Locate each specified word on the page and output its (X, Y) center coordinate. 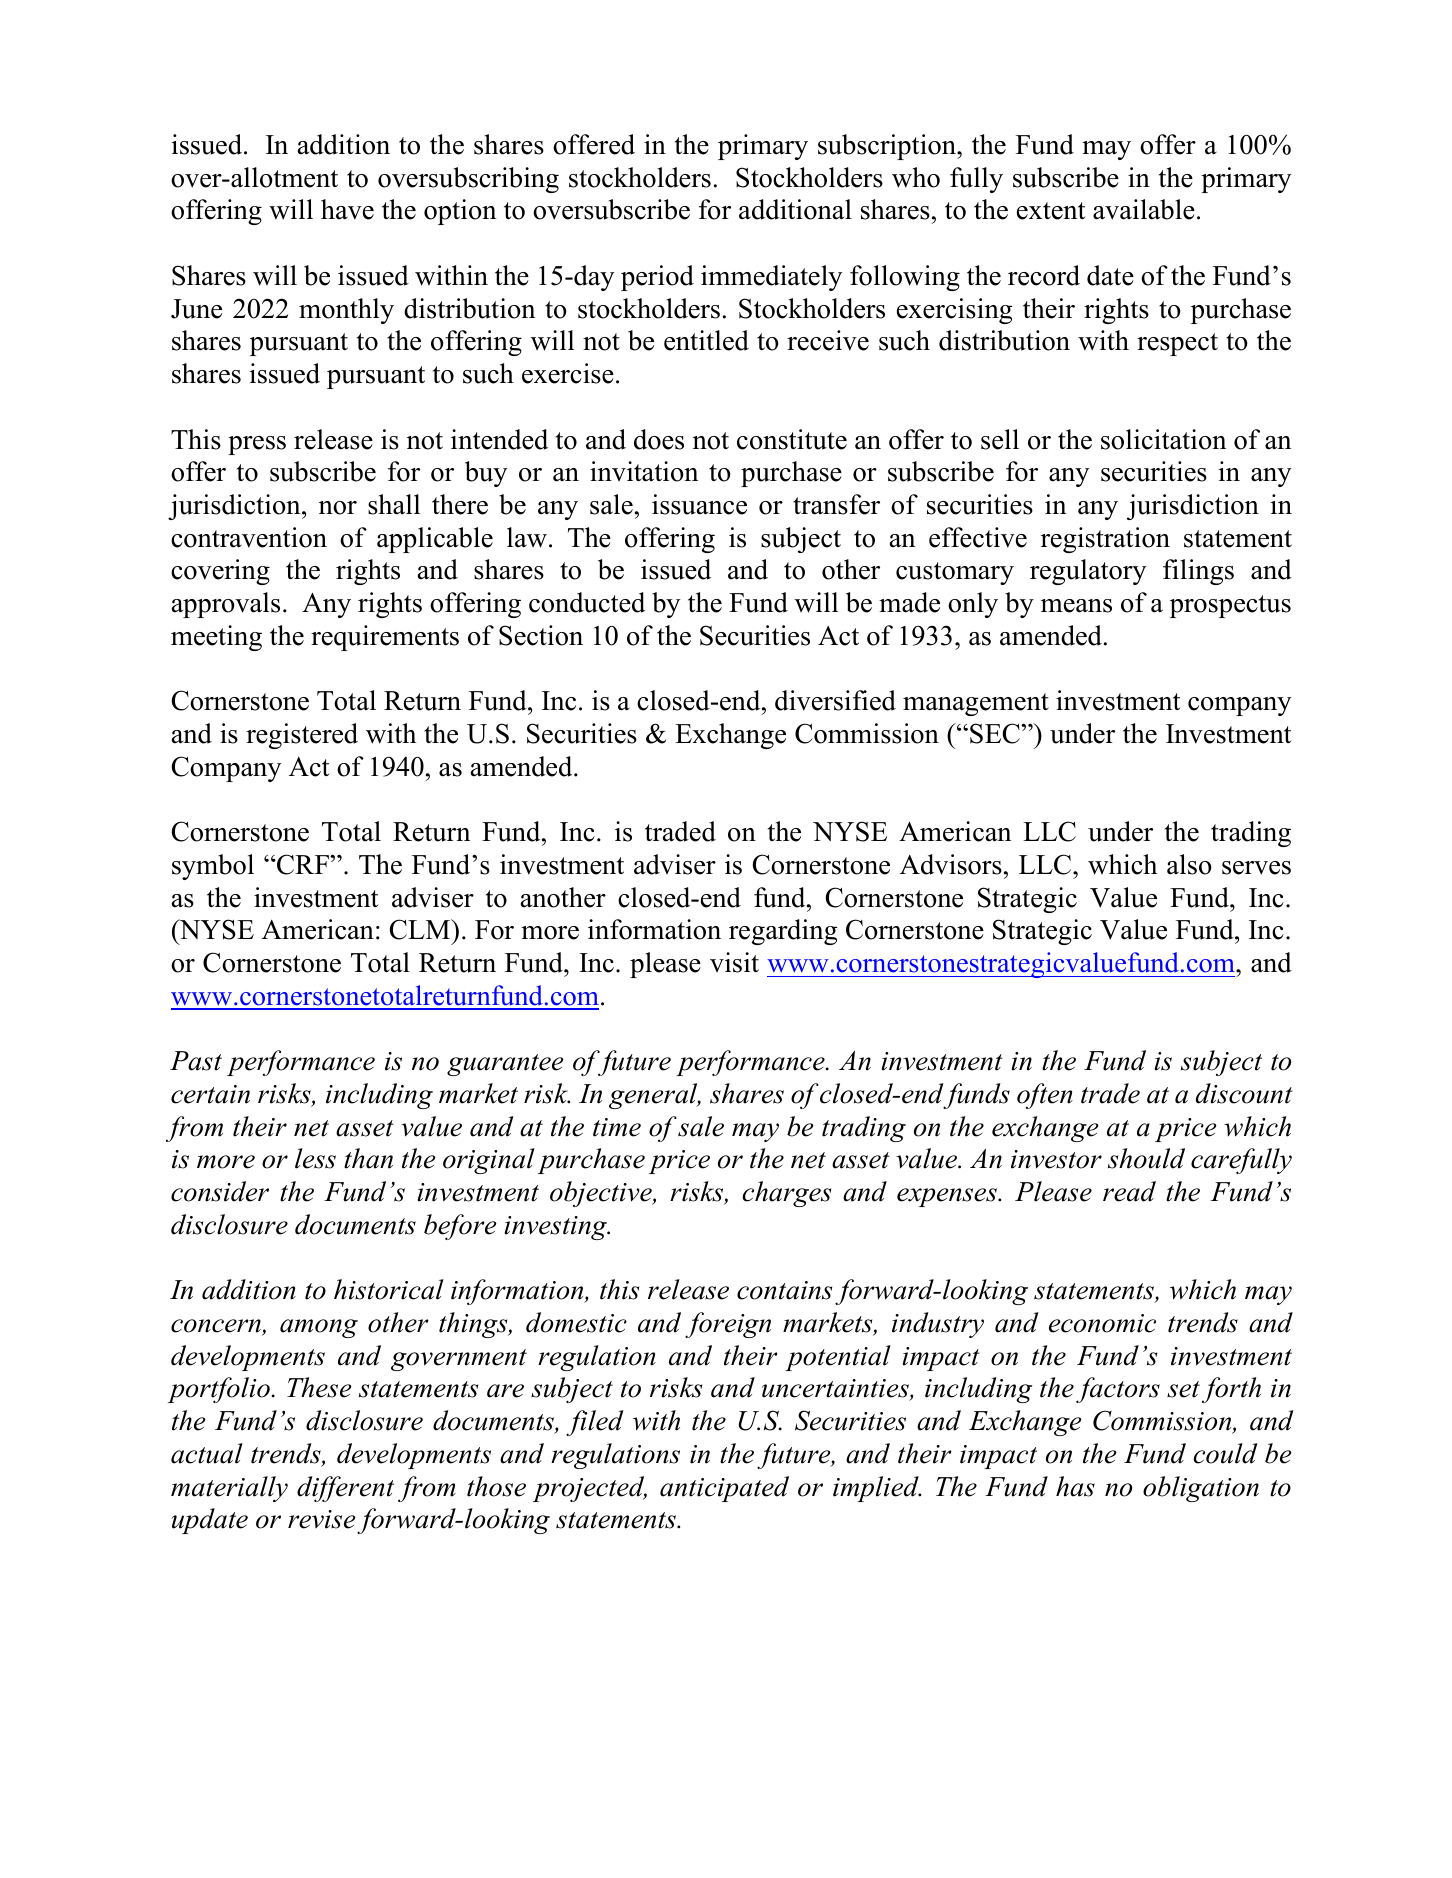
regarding (783, 932)
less (315, 1158)
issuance (699, 504)
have (347, 209)
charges (786, 1194)
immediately (771, 278)
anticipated (724, 1489)
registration (1105, 540)
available (1144, 209)
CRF (303, 864)
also (1189, 864)
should (1146, 1158)
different (345, 1489)
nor (338, 508)
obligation (1201, 1489)
